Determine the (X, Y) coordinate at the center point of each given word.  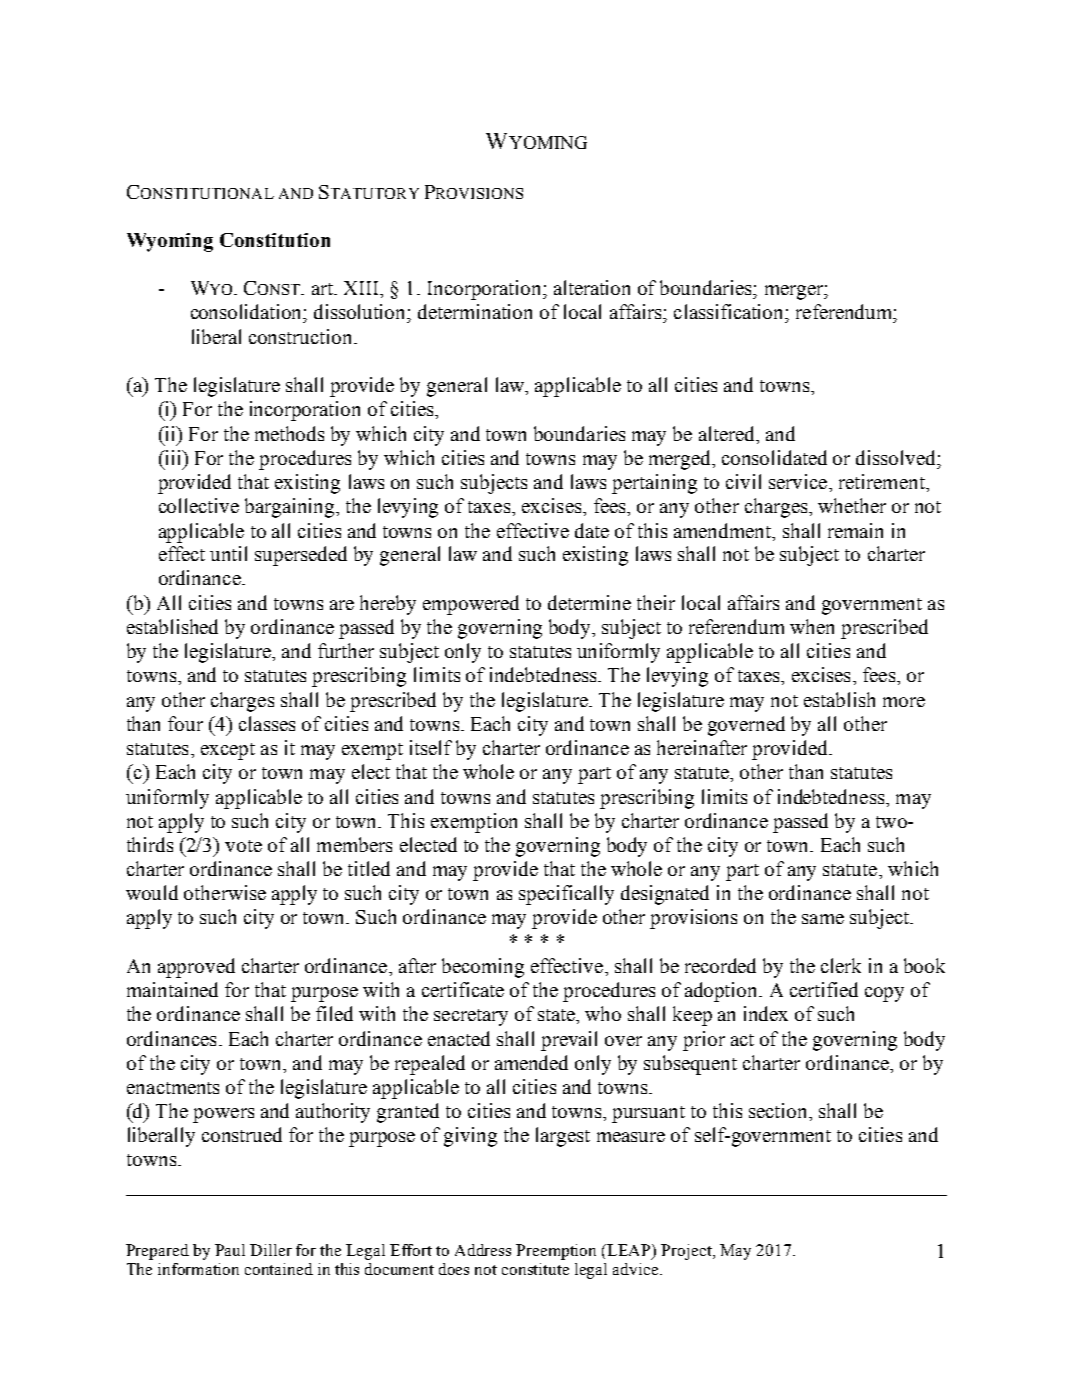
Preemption (556, 1252)
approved (196, 968)
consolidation (248, 311)
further (346, 650)
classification (730, 311)
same (823, 919)
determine (589, 602)
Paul (230, 1250)
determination (475, 311)
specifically (566, 895)
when (812, 626)
